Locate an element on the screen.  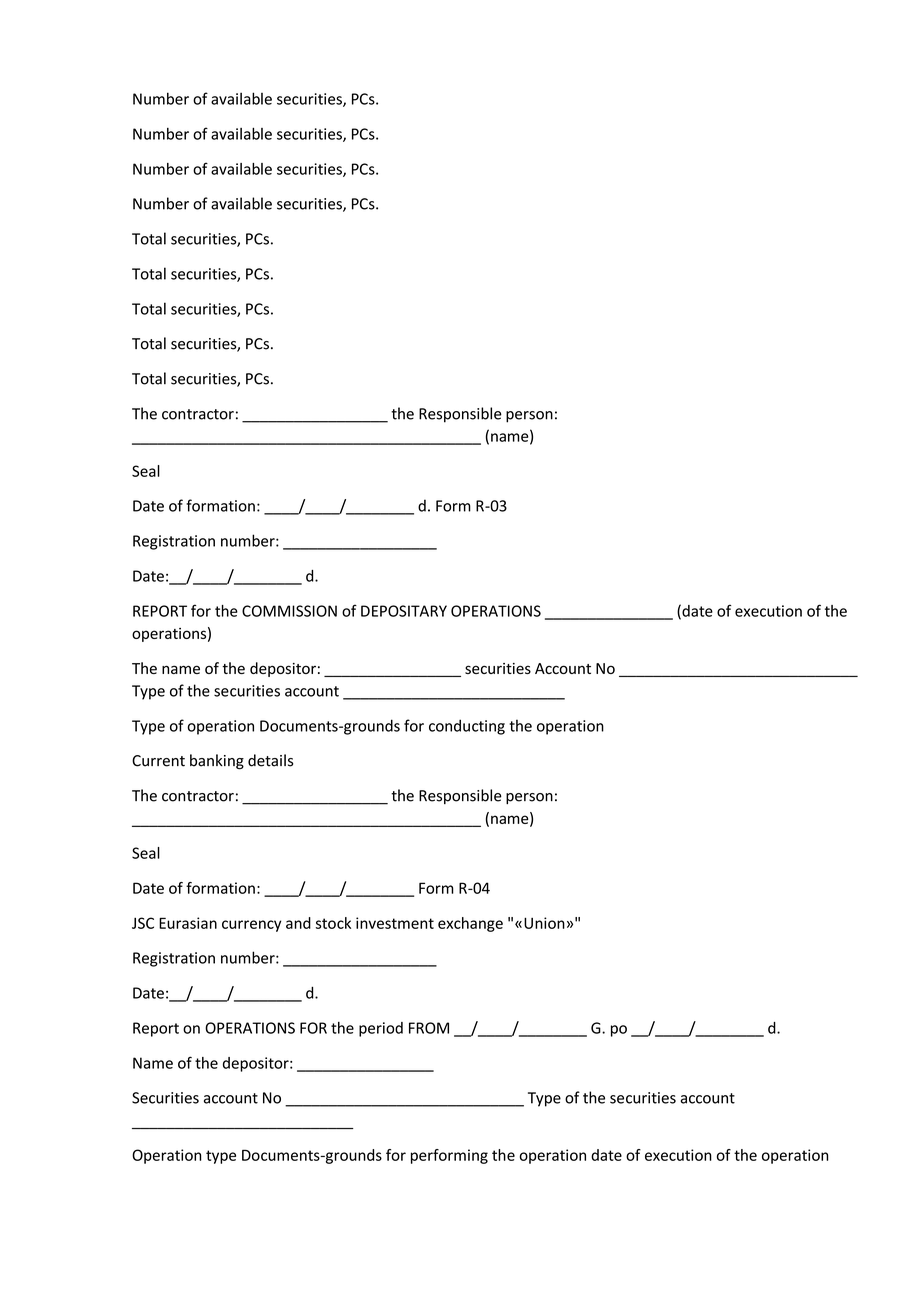
COMMISSION is located at coordinates (289, 611).
